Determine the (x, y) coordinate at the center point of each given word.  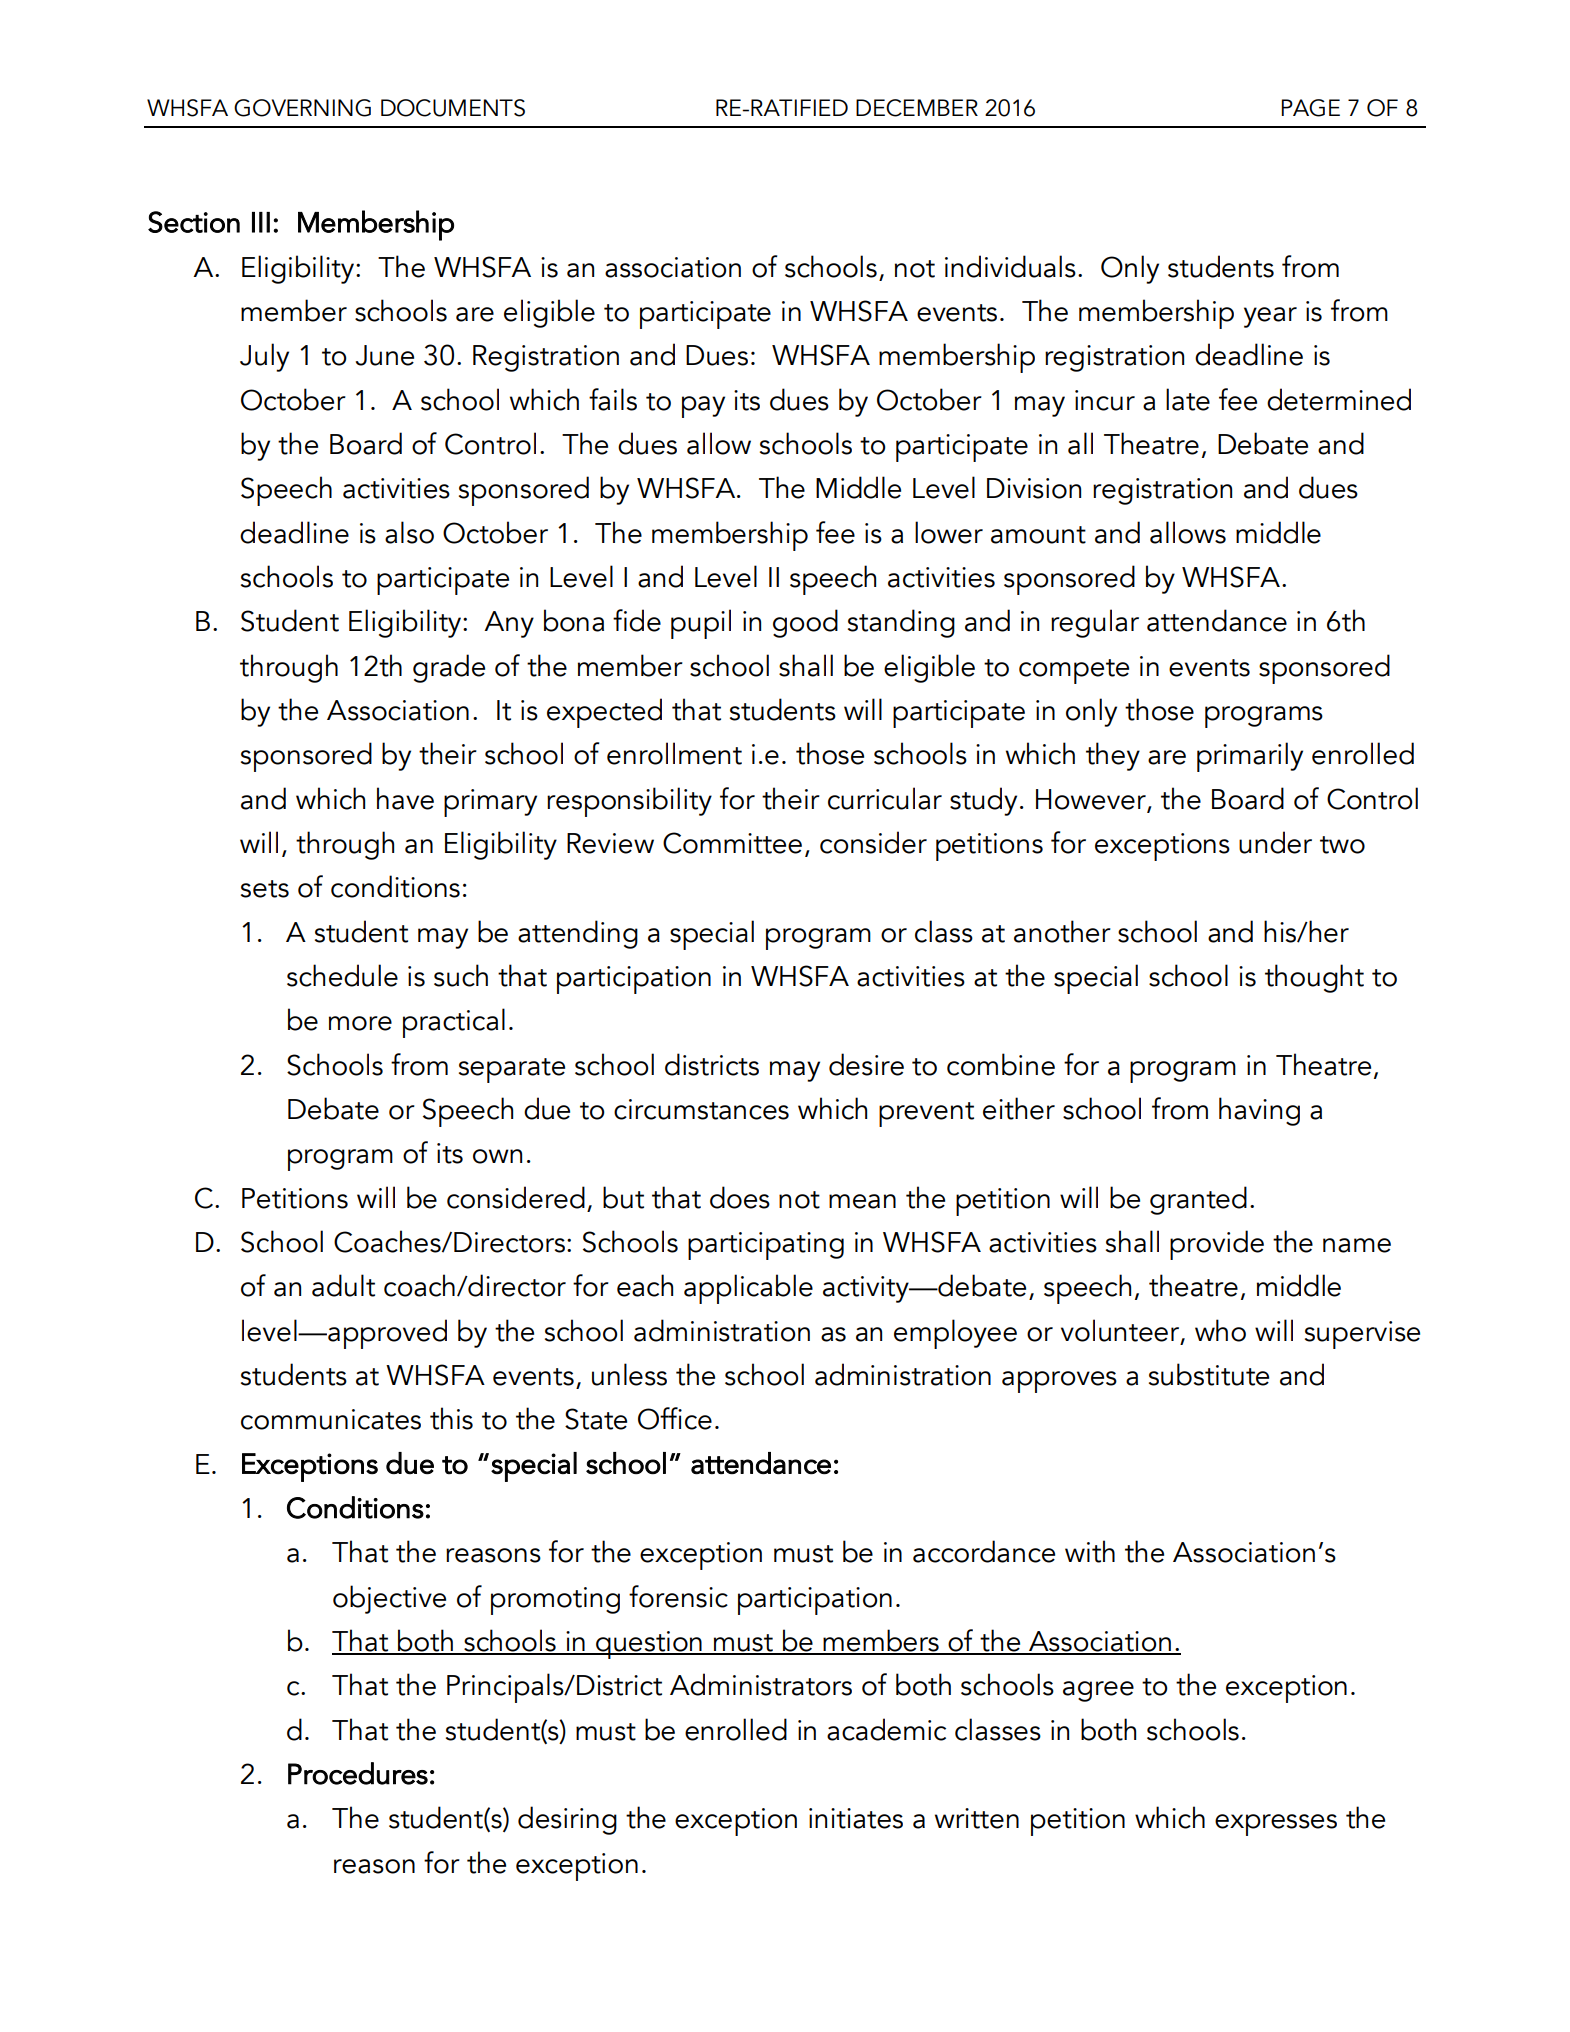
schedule (342, 975)
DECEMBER (917, 108)
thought (1314, 978)
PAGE (1310, 108)
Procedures (358, 1773)
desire (866, 1064)
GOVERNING (302, 108)
